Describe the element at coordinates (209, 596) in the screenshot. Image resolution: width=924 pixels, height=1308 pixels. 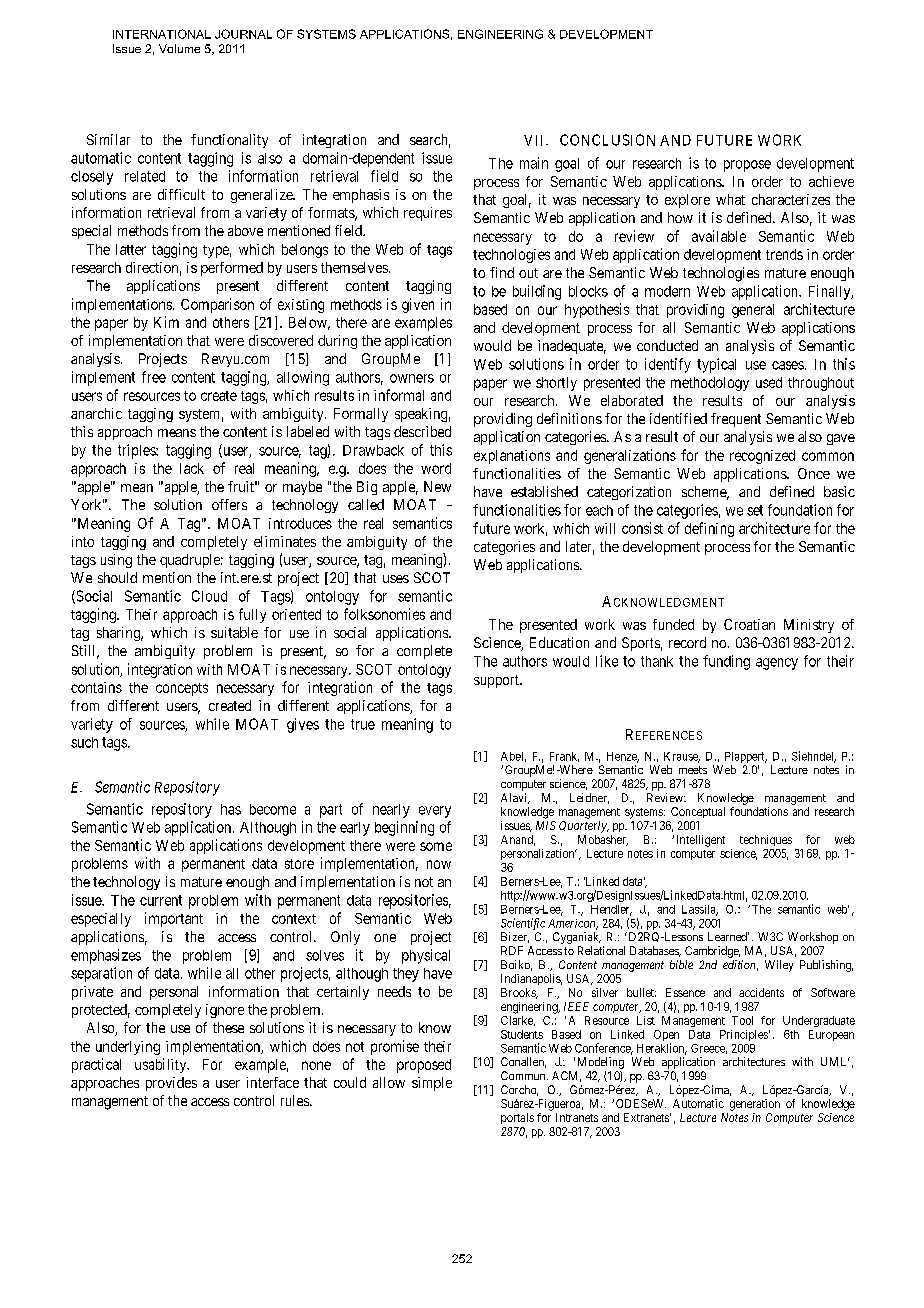
I see `Cloud` at that location.
